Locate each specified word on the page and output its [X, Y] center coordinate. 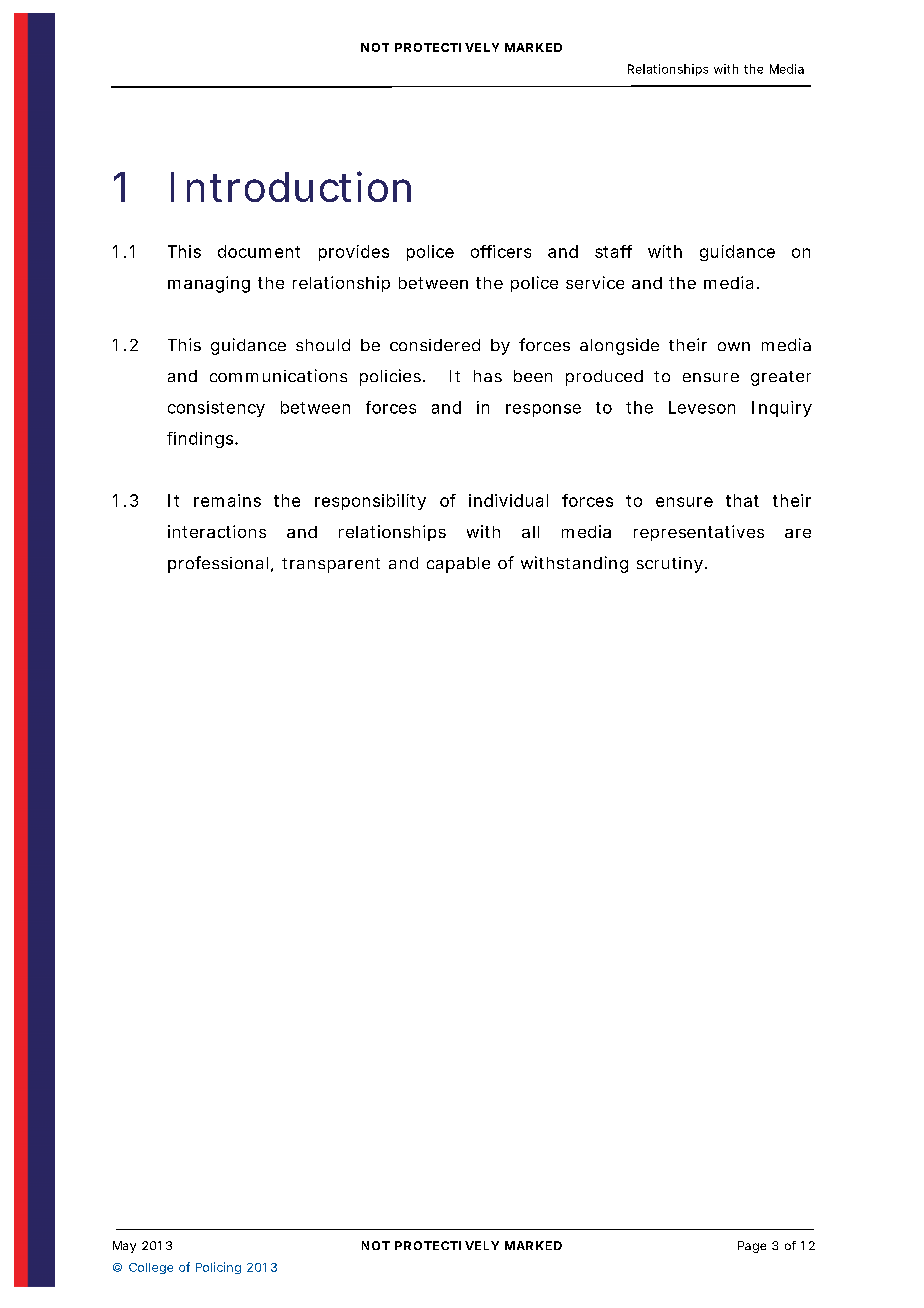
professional [218, 564]
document [259, 251]
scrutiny [670, 565]
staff [613, 251]
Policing [218, 1268]
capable [458, 565]
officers [501, 251]
